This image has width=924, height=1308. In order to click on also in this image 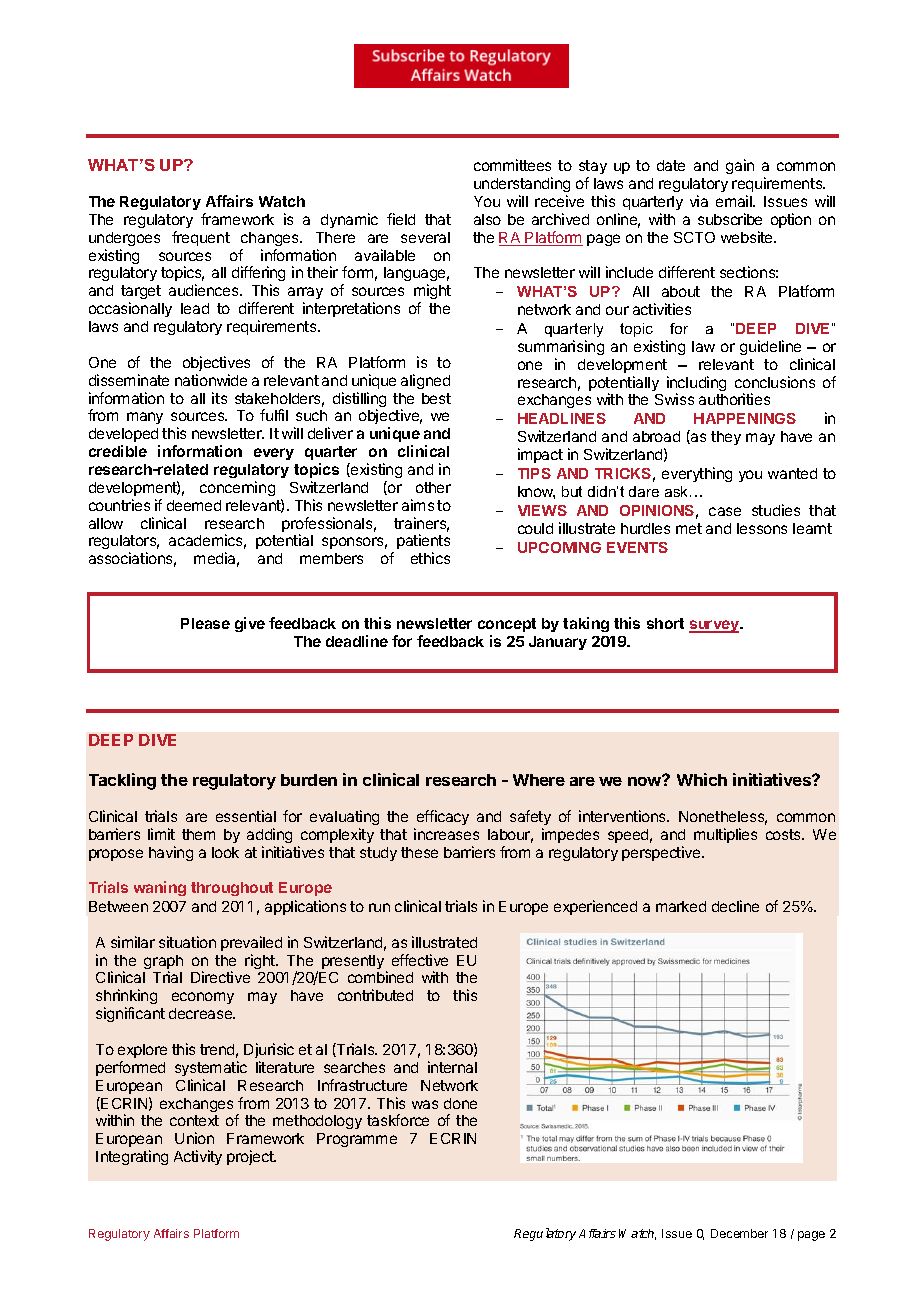, I will do `click(487, 219)`.
